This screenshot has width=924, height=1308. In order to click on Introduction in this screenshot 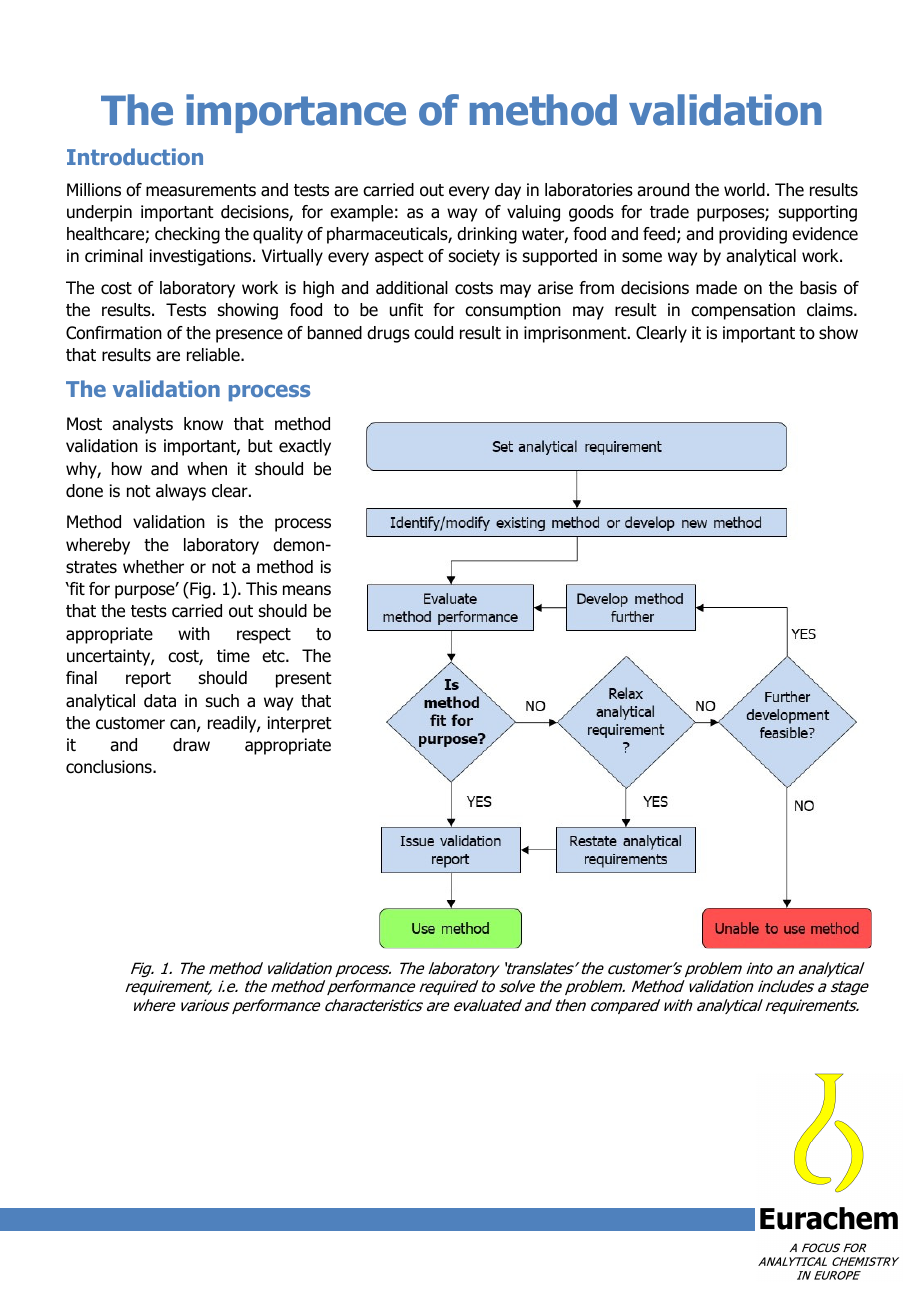, I will do `click(135, 156)`.
